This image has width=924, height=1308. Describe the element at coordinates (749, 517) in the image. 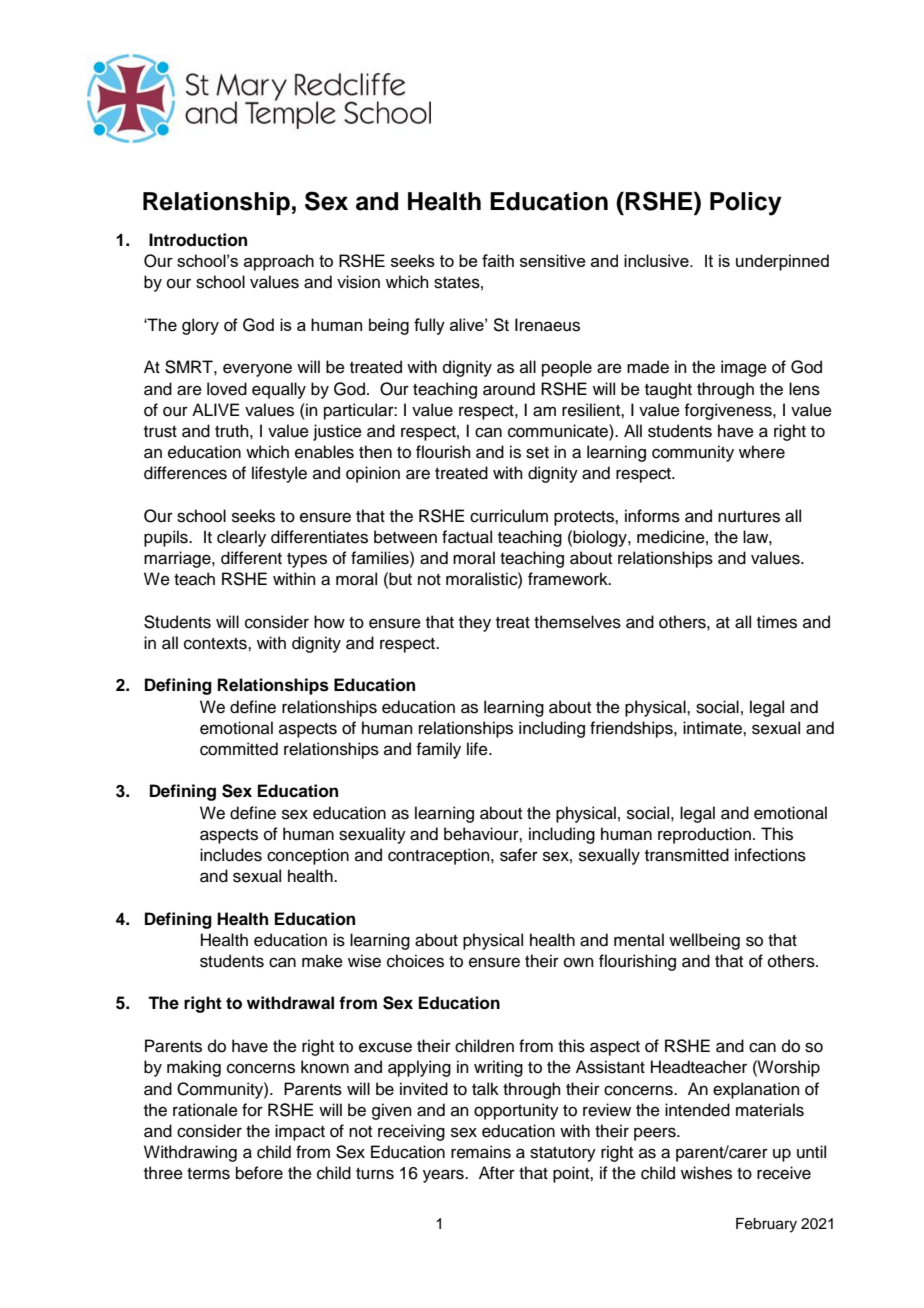

I see `nurtures` at that location.
